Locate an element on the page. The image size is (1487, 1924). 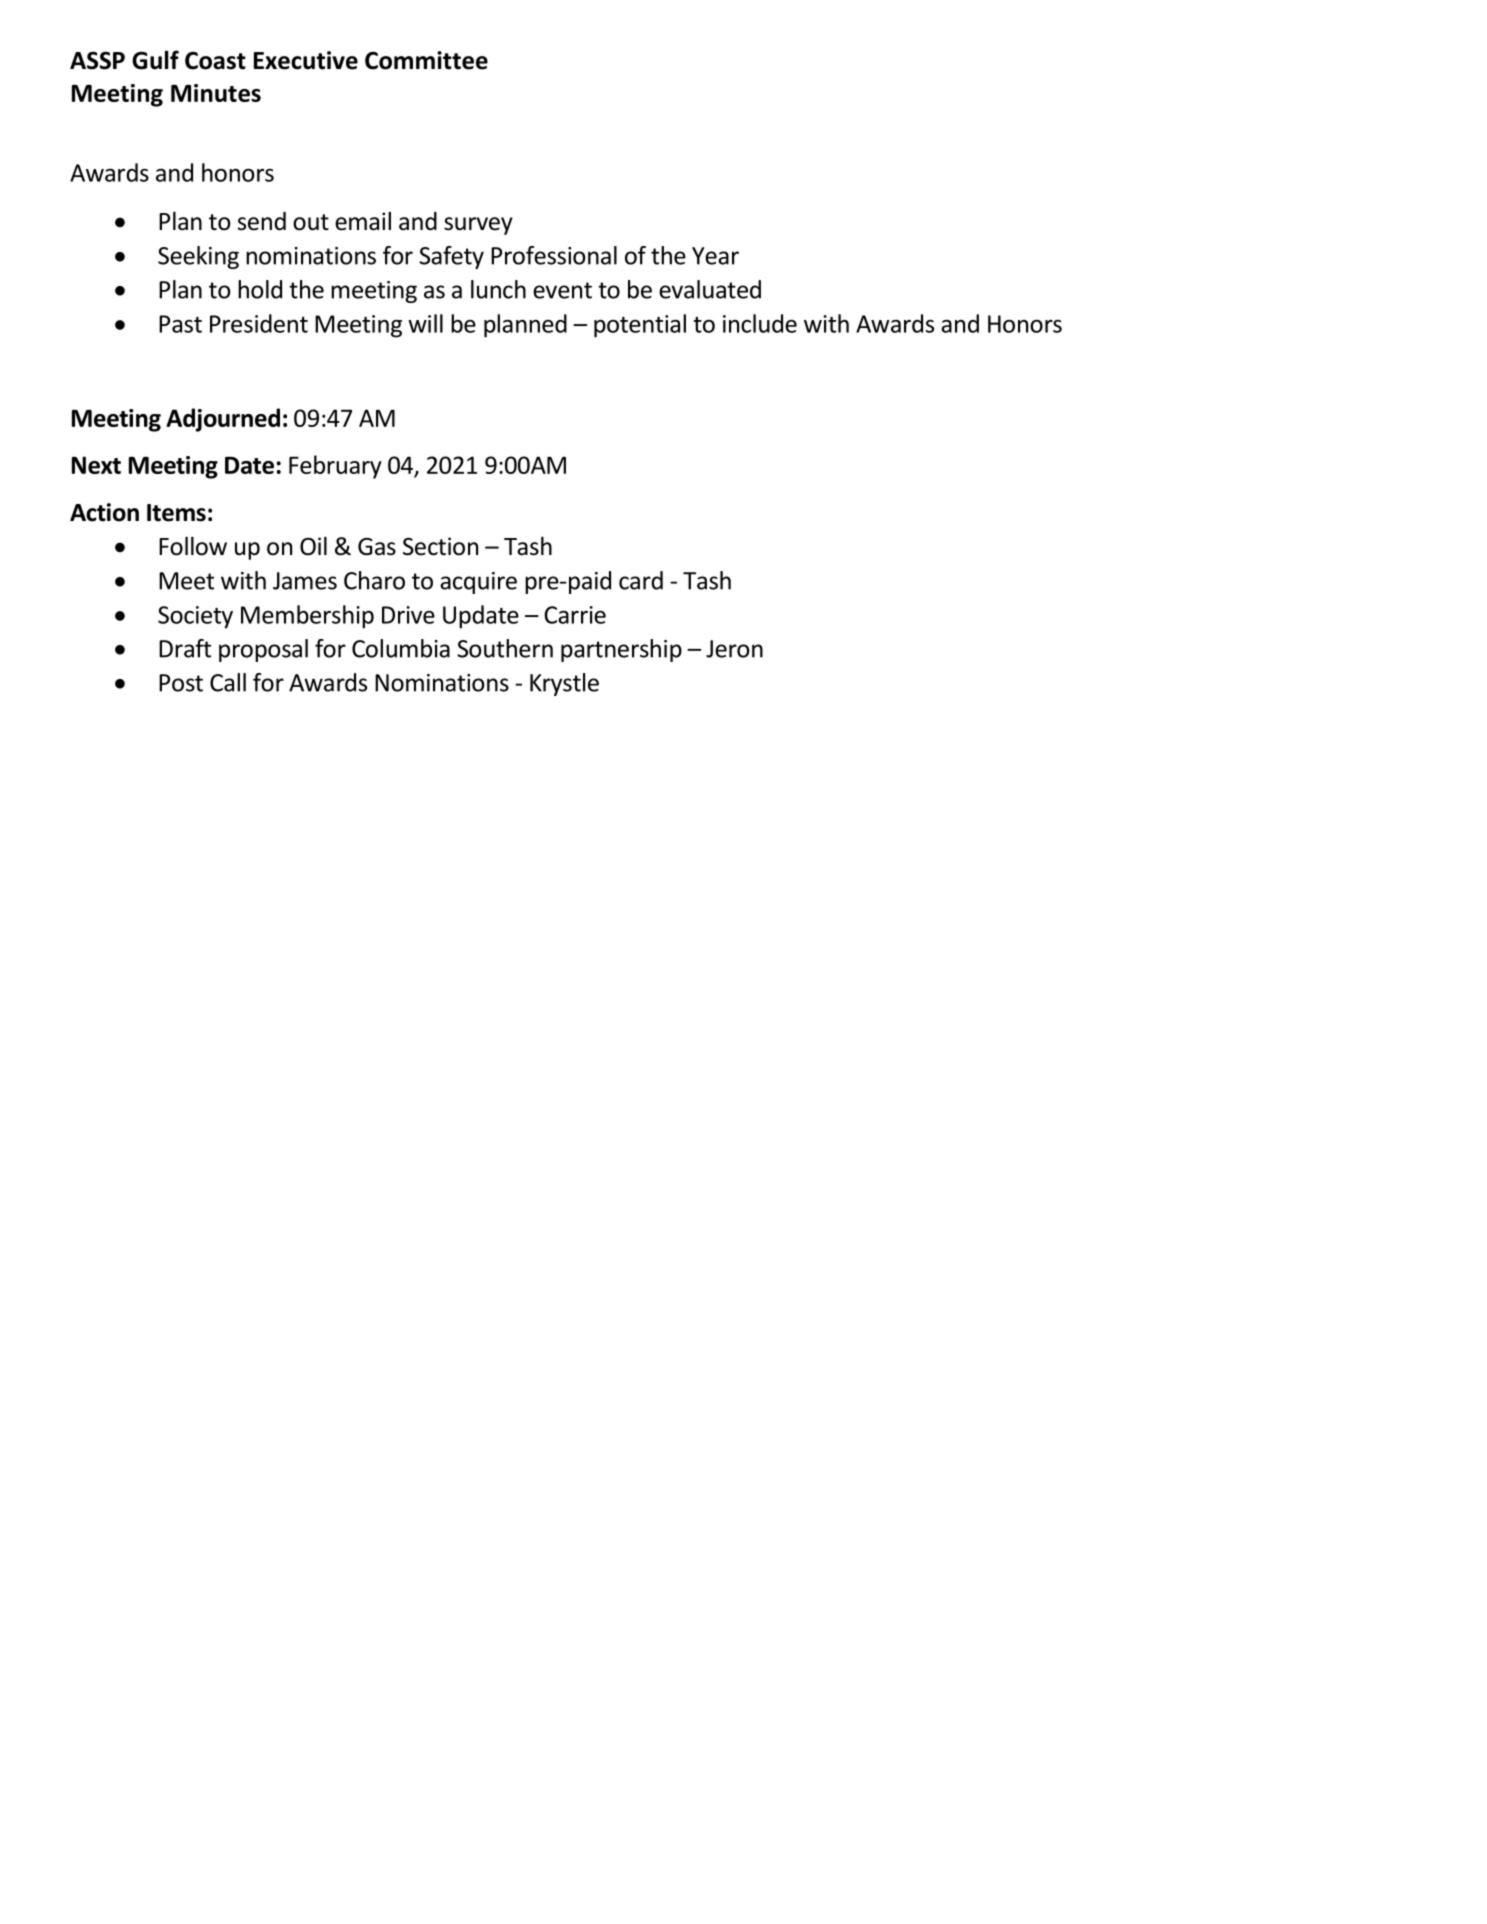
Seeking is located at coordinates (198, 257).
